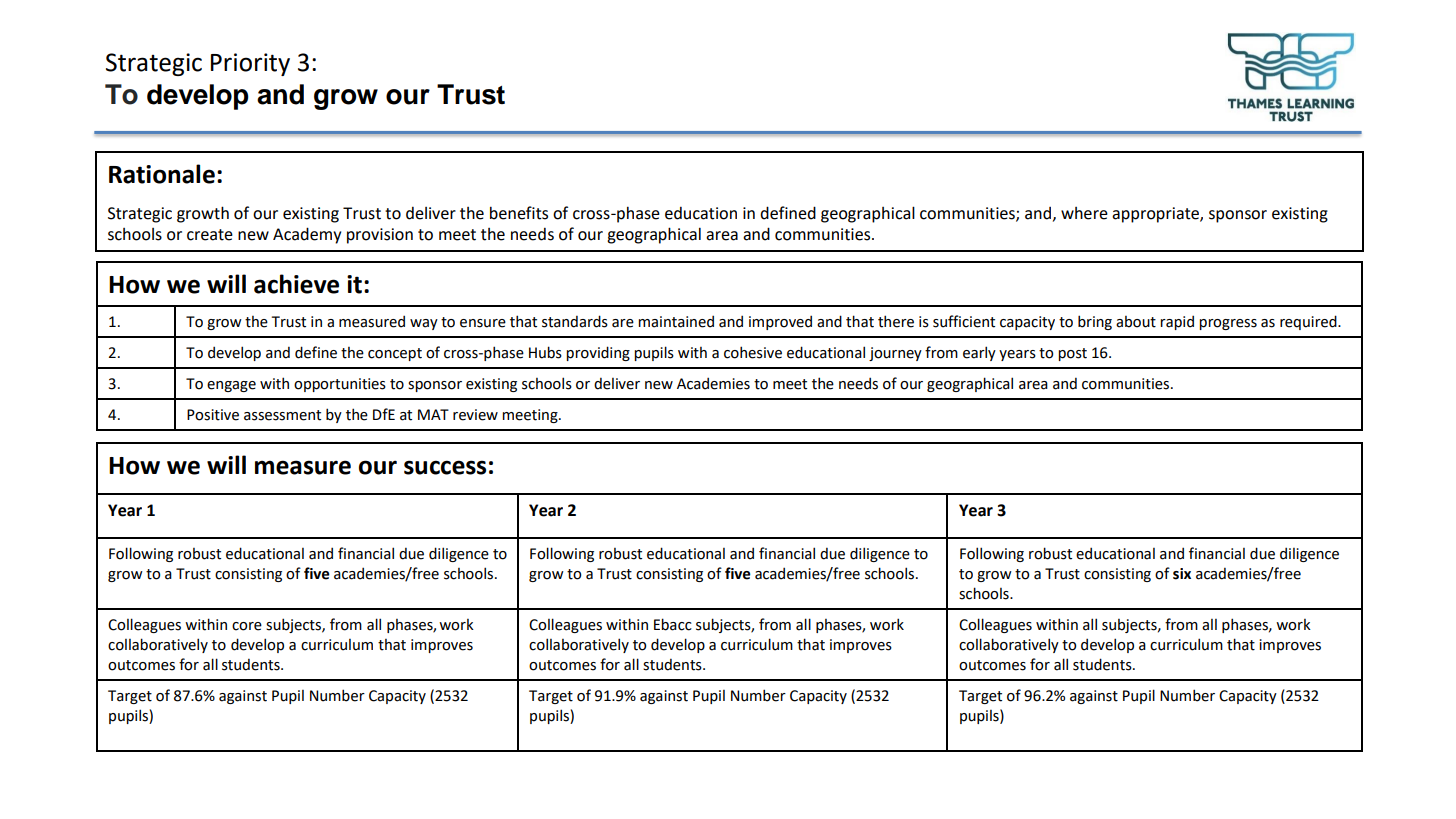  Describe the element at coordinates (753, 352) in the page. I see `cohesive` at that location.
